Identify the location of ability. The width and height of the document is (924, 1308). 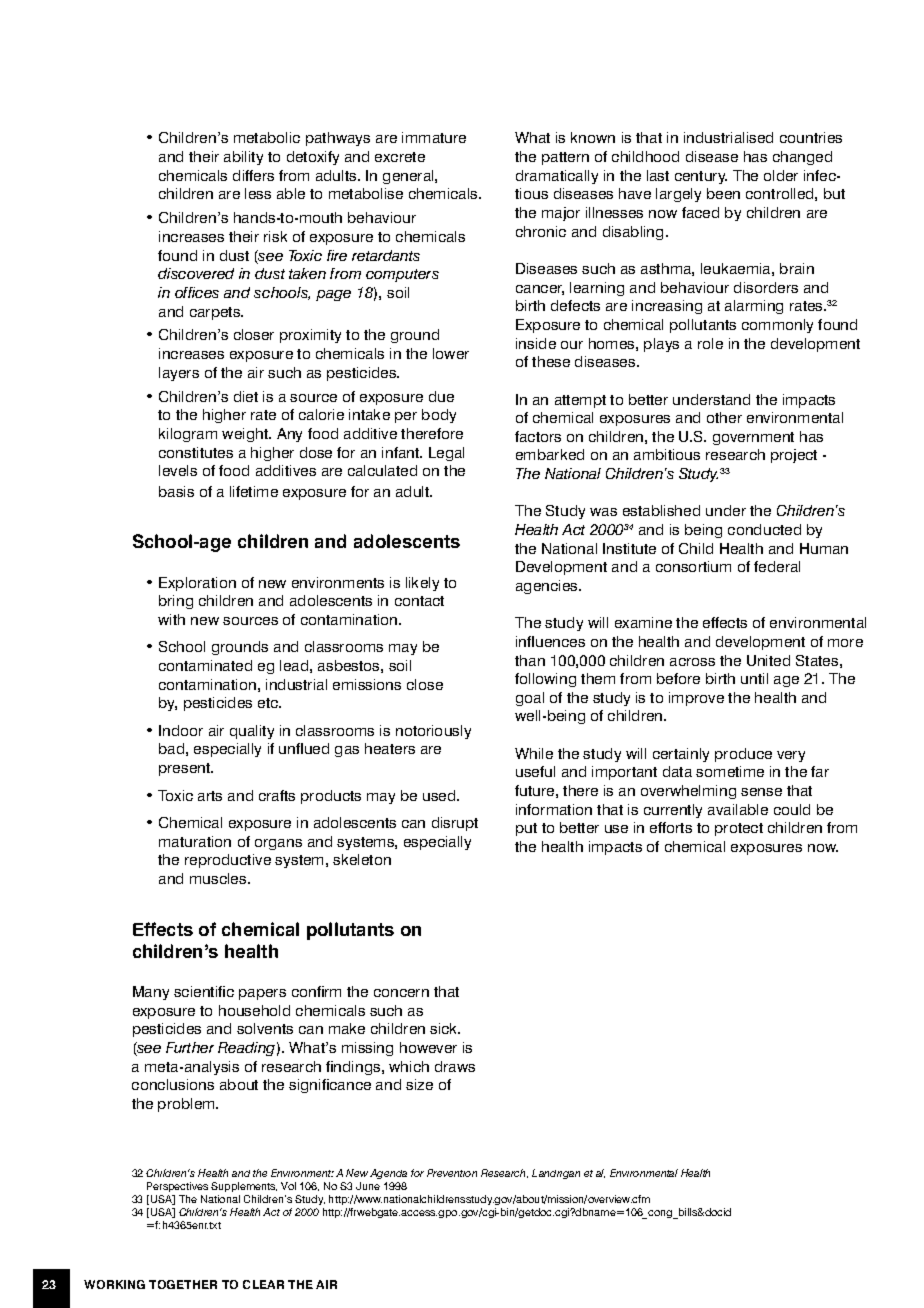
(243, 158).
